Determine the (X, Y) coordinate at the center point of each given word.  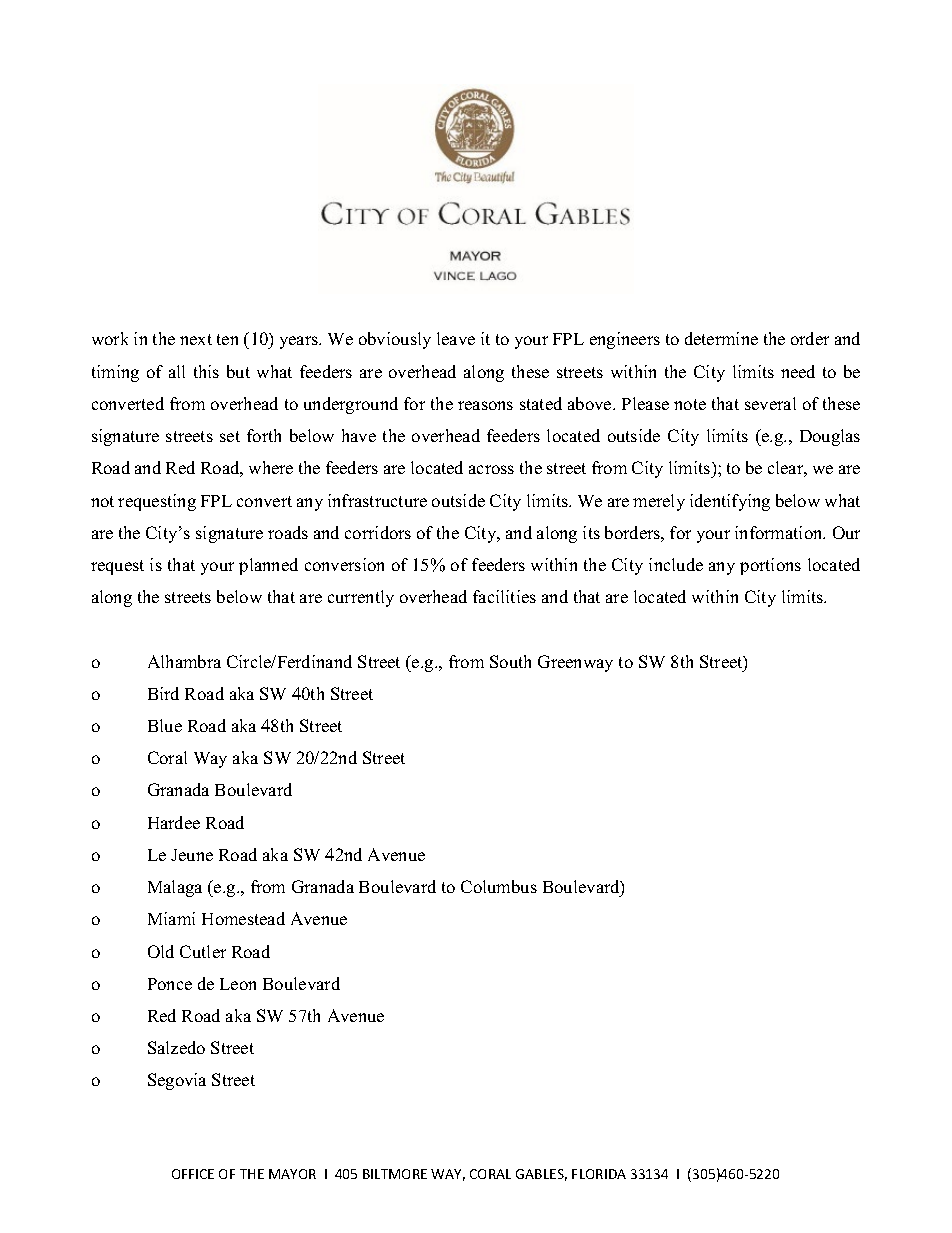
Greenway (575, 663)
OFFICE (193, 1174)
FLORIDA (599, 1174)
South (510, 661)
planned (268, 566)
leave (456, 338)
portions (770, 566)
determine (721, 338)
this (206, 371)
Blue (165, 725)
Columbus (499, 886)
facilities (504, 596)
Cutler (203, 951)
